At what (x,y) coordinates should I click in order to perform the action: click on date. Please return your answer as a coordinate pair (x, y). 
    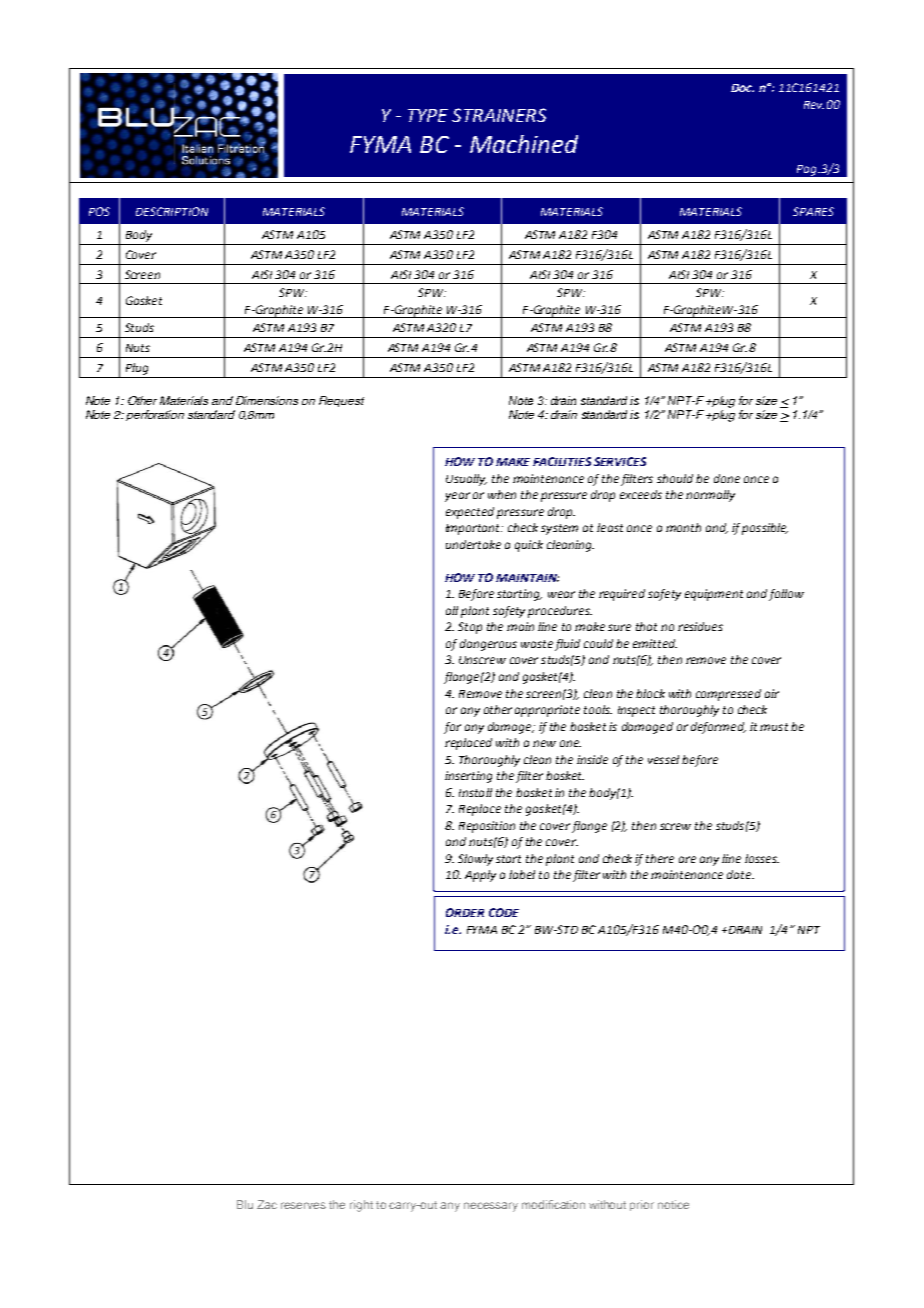
    Looking at the image, I should click on (740, 874).
